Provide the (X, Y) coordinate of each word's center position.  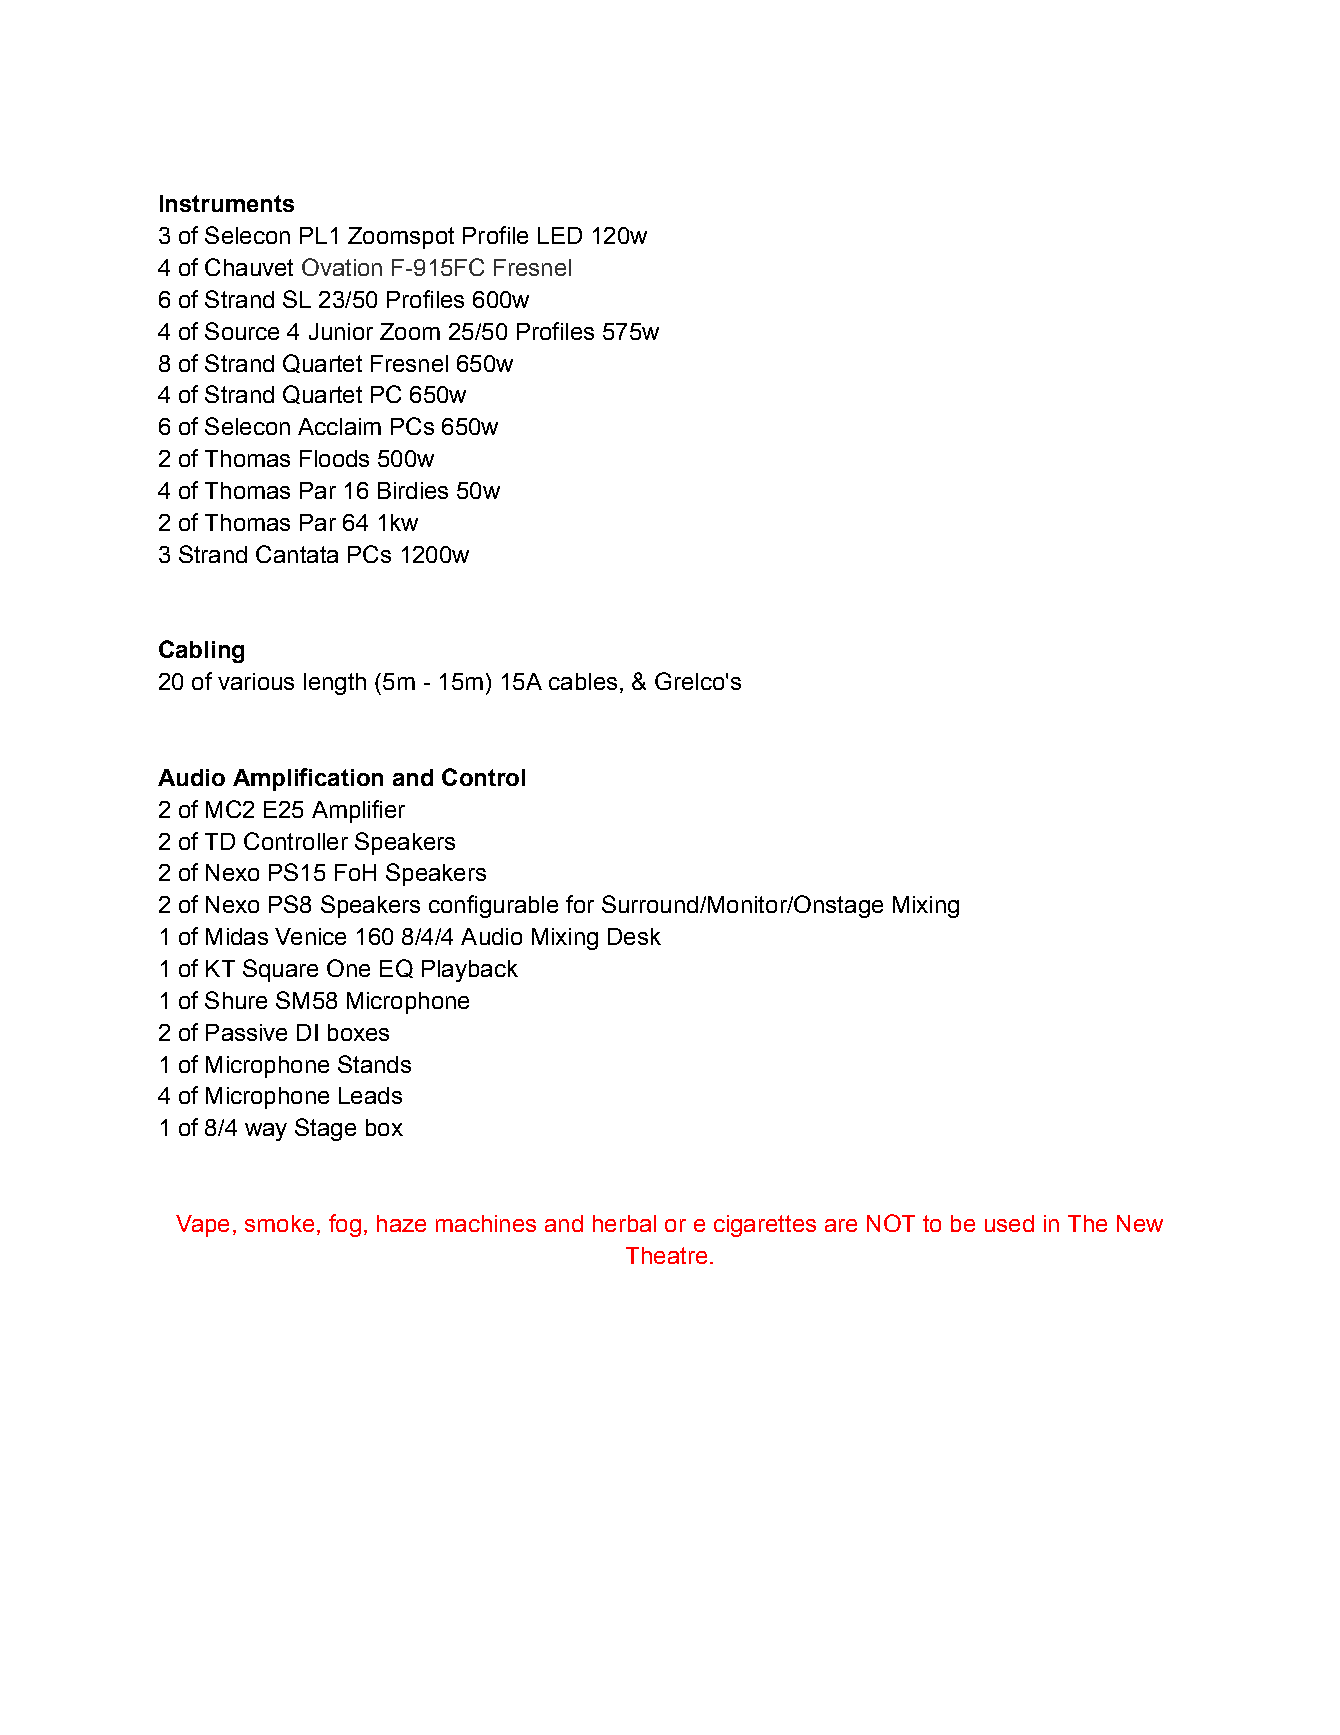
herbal (624, 1223)
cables (583, 681)
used (1009, 1223)
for (580, 904)
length (335, 684)
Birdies (413, 490)
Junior (341, 331)
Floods (334, 458)
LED (560, 235)
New (1140, 1223)
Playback (470, 971)
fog (345, 1225)
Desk (634, 936)
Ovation (342, 267)
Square (280, 970)
